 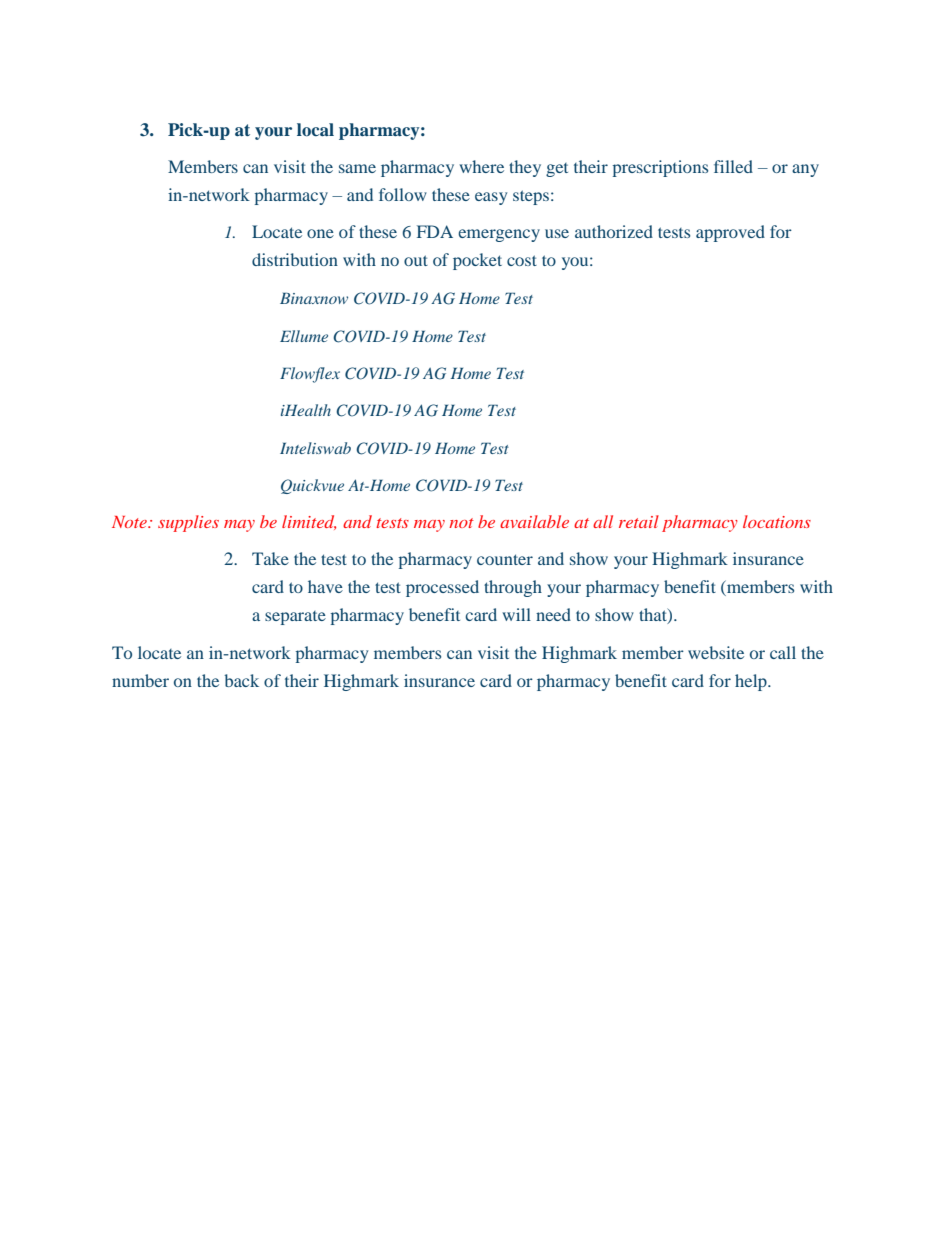 I want to click on out, so click(x=416, y=260).
